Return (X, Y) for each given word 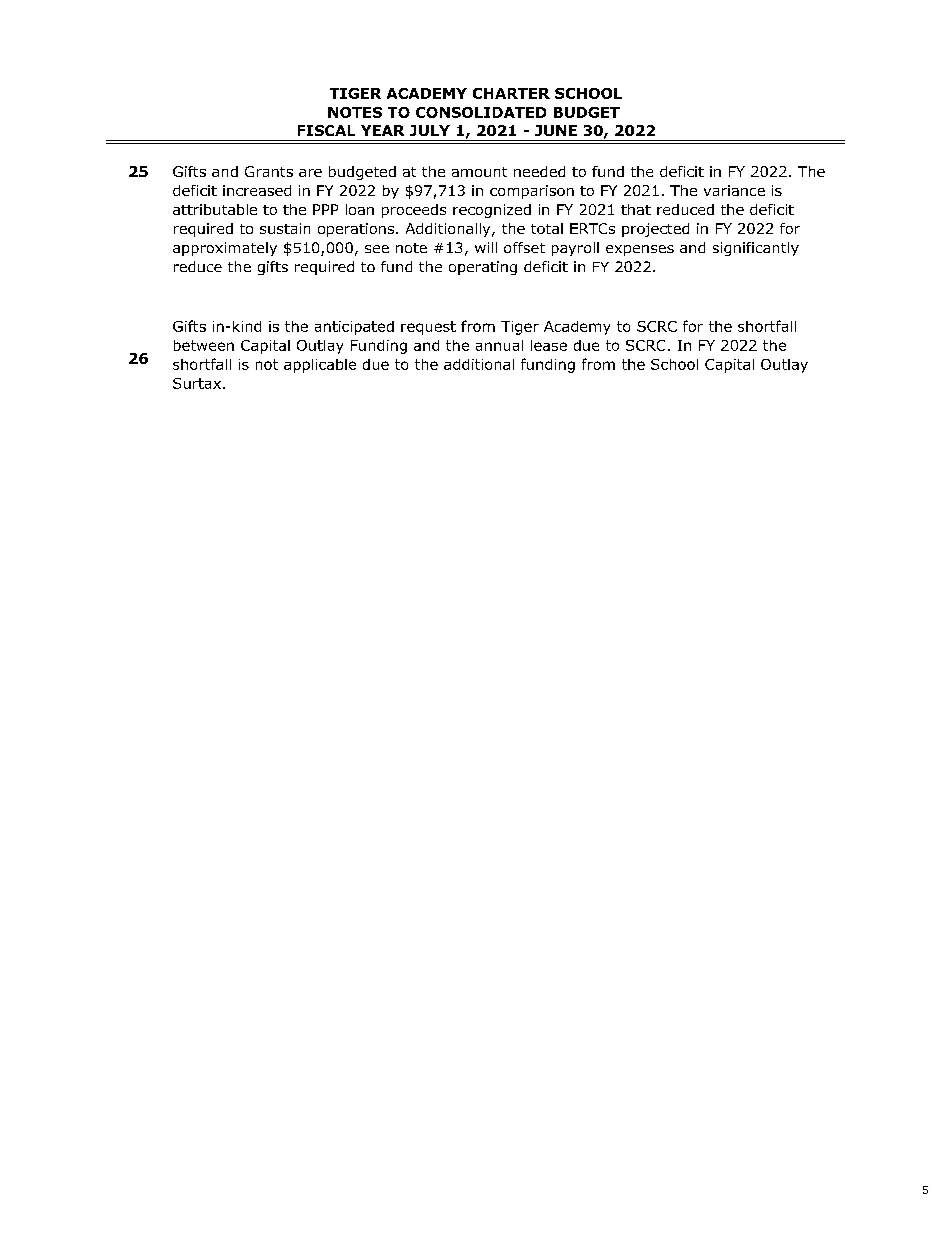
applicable (320, 366)
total (547, 228)
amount (479, 172)
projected (655, 230)
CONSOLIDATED (481, 112)
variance (734, 190)
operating (483, 268)
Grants (269, 171)
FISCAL (326, 130)
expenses (640, 250)
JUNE (556, 130)
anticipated (354, 328)
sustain (285, 228)
